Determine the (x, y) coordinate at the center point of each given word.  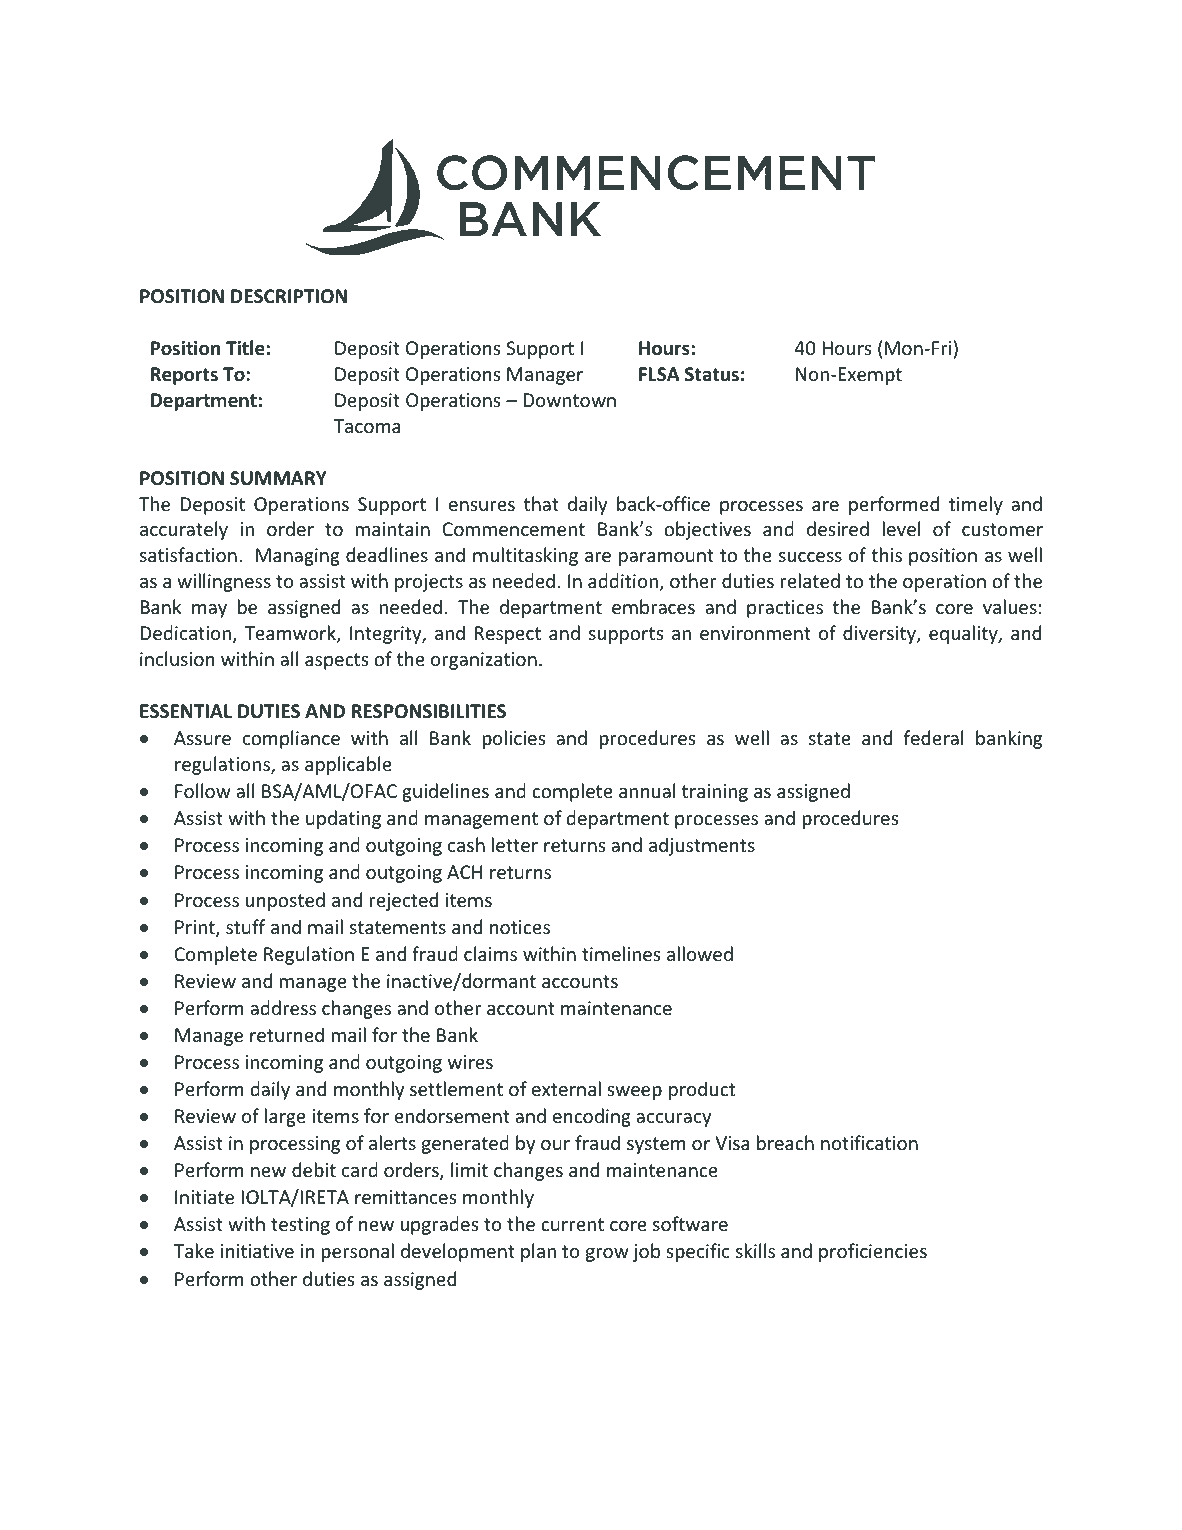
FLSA (659, 374)
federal (934, 737)
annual (647, 790)
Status (712, 374)
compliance (291, 739)
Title (245, 348)
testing (300, 1226)
